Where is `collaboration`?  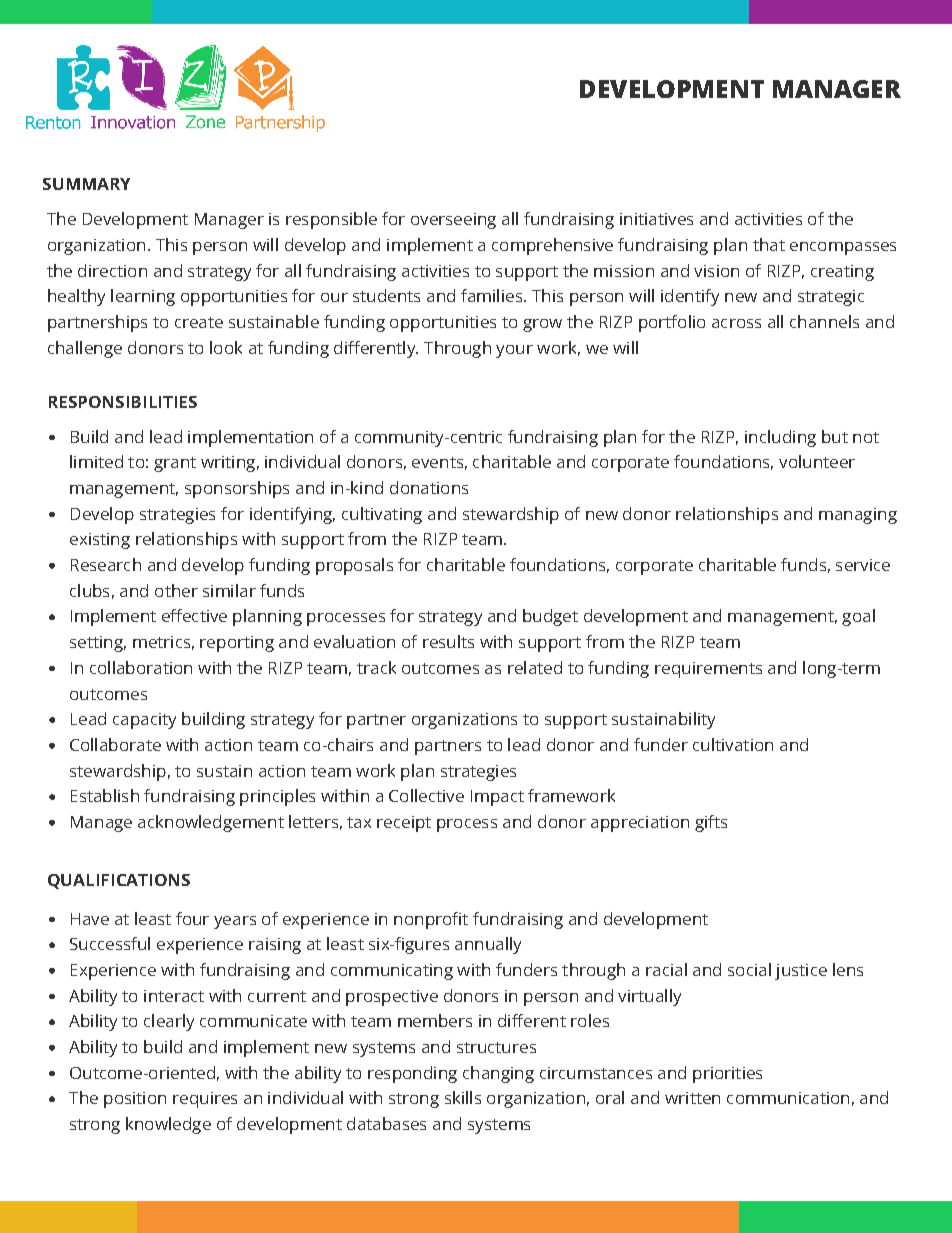
collaboration is located at coordinates (141, 667).
